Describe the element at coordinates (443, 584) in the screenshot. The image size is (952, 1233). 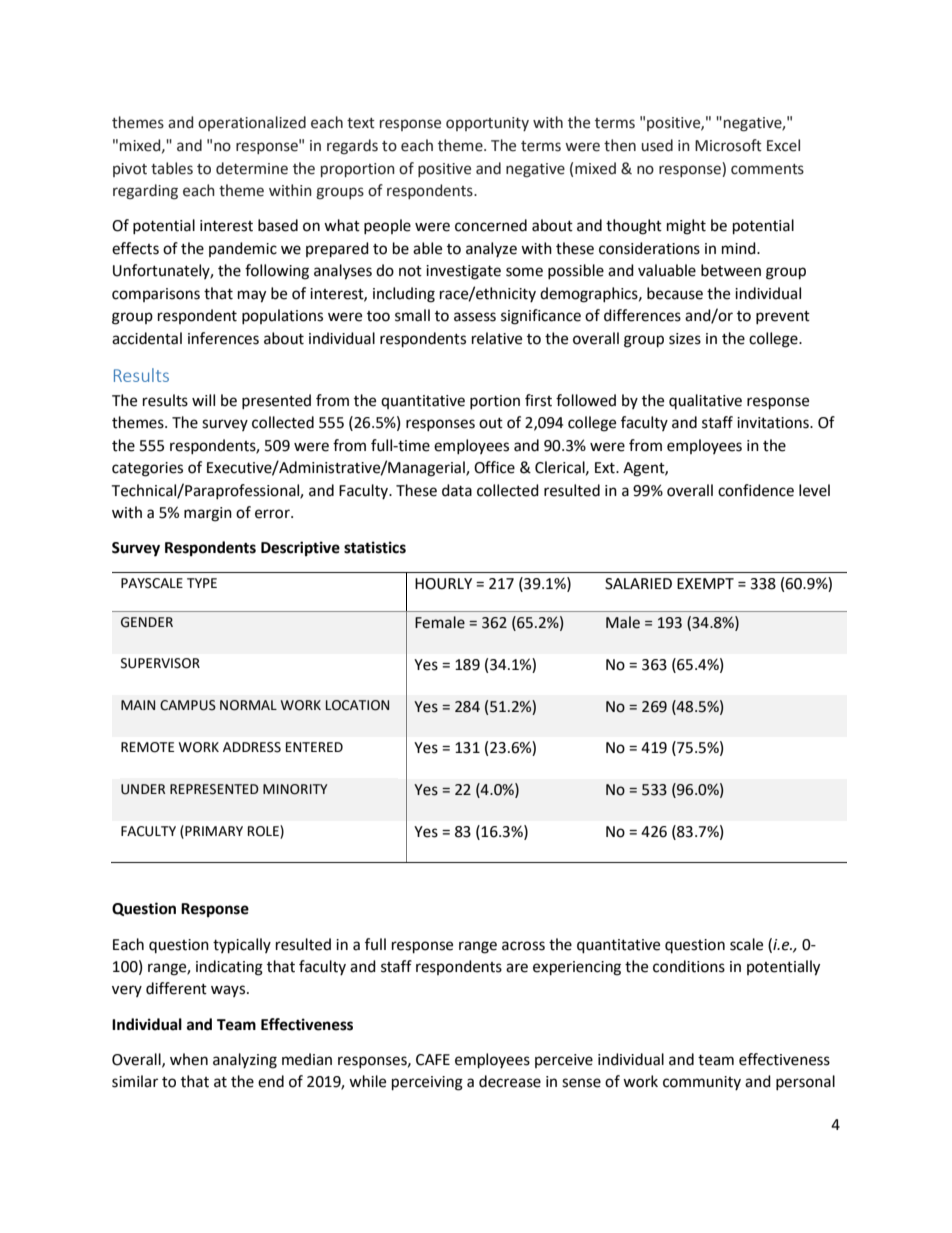
I see `HOURLY` at that location.
